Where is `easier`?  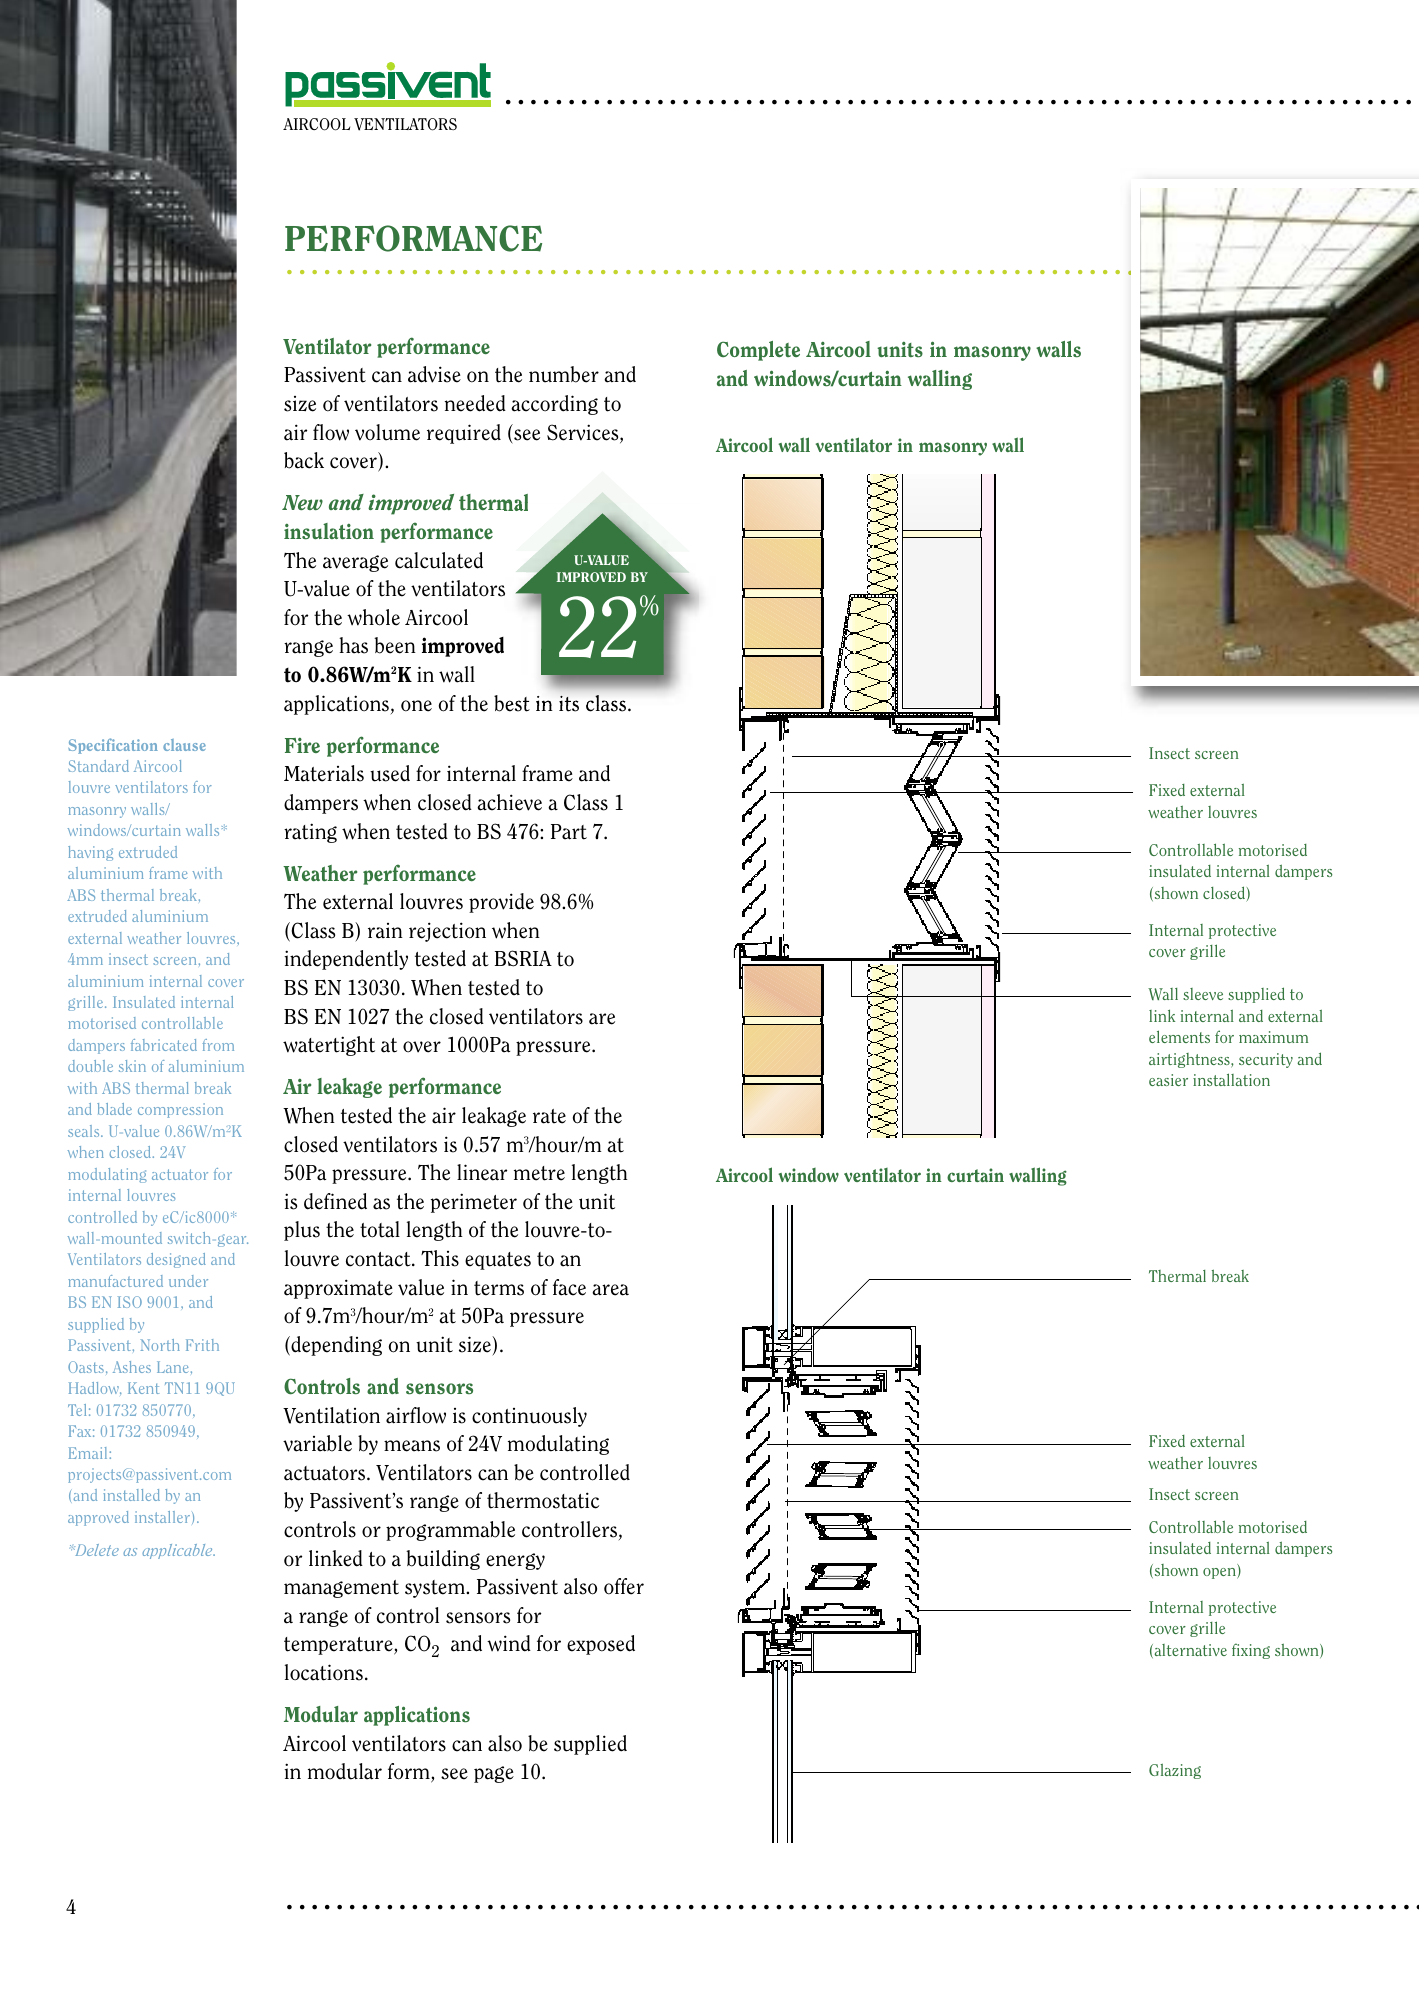 easier is located at coordinates (1168, 1080).
